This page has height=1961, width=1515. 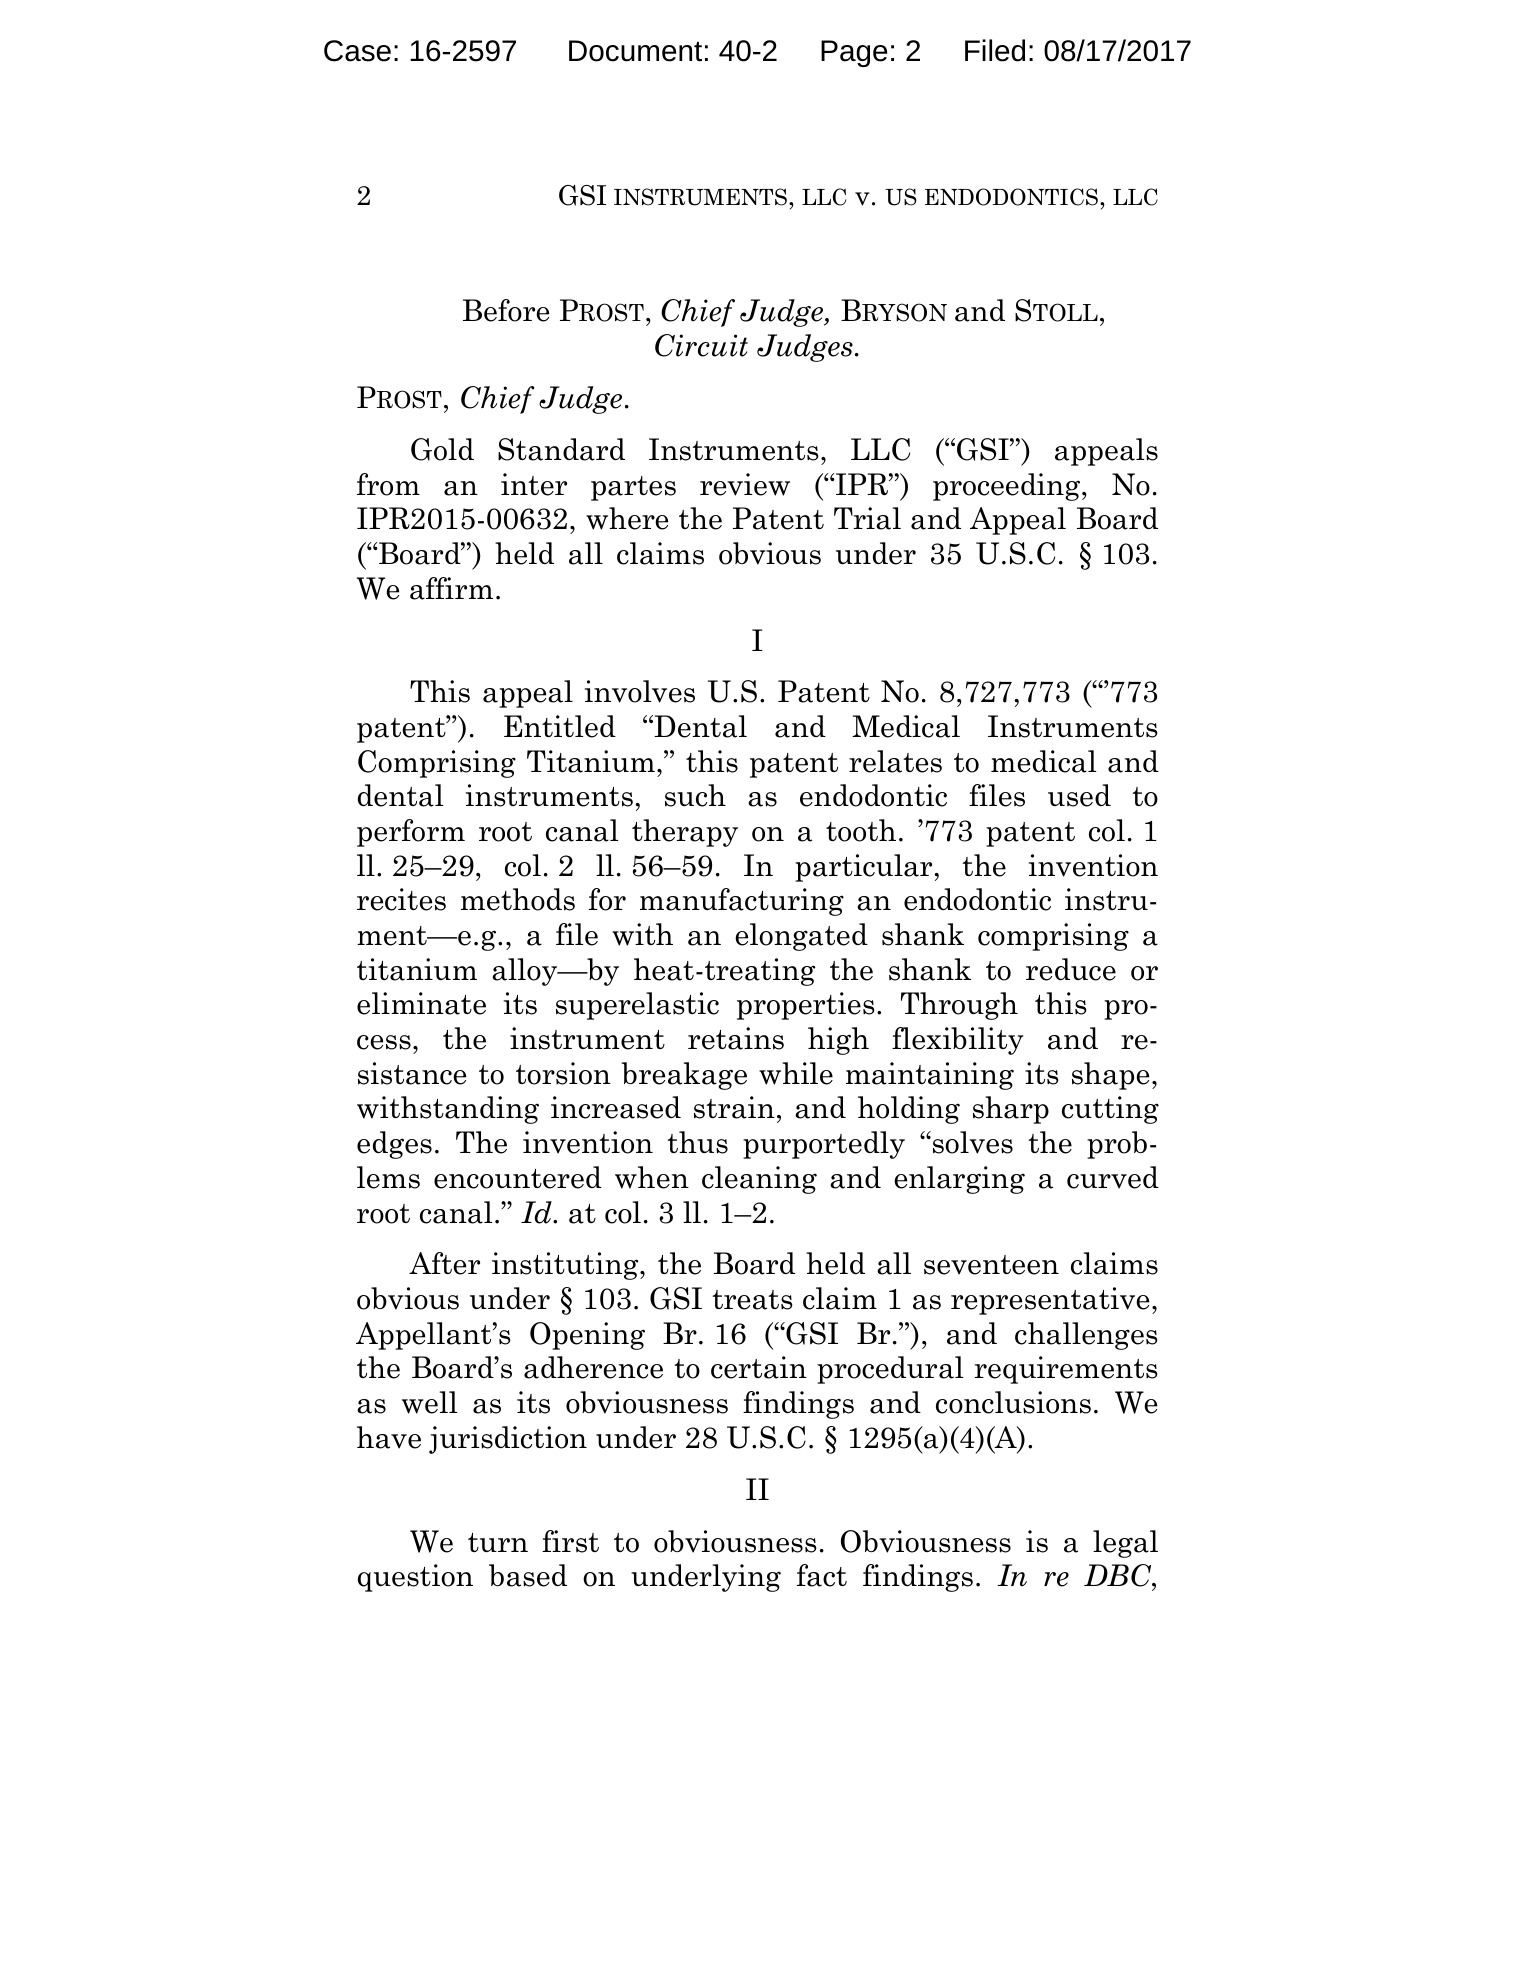 What do you see at coordinates (1011, 1110) in the page?
I see `sharp` at bounding box center [1011, 1110].
